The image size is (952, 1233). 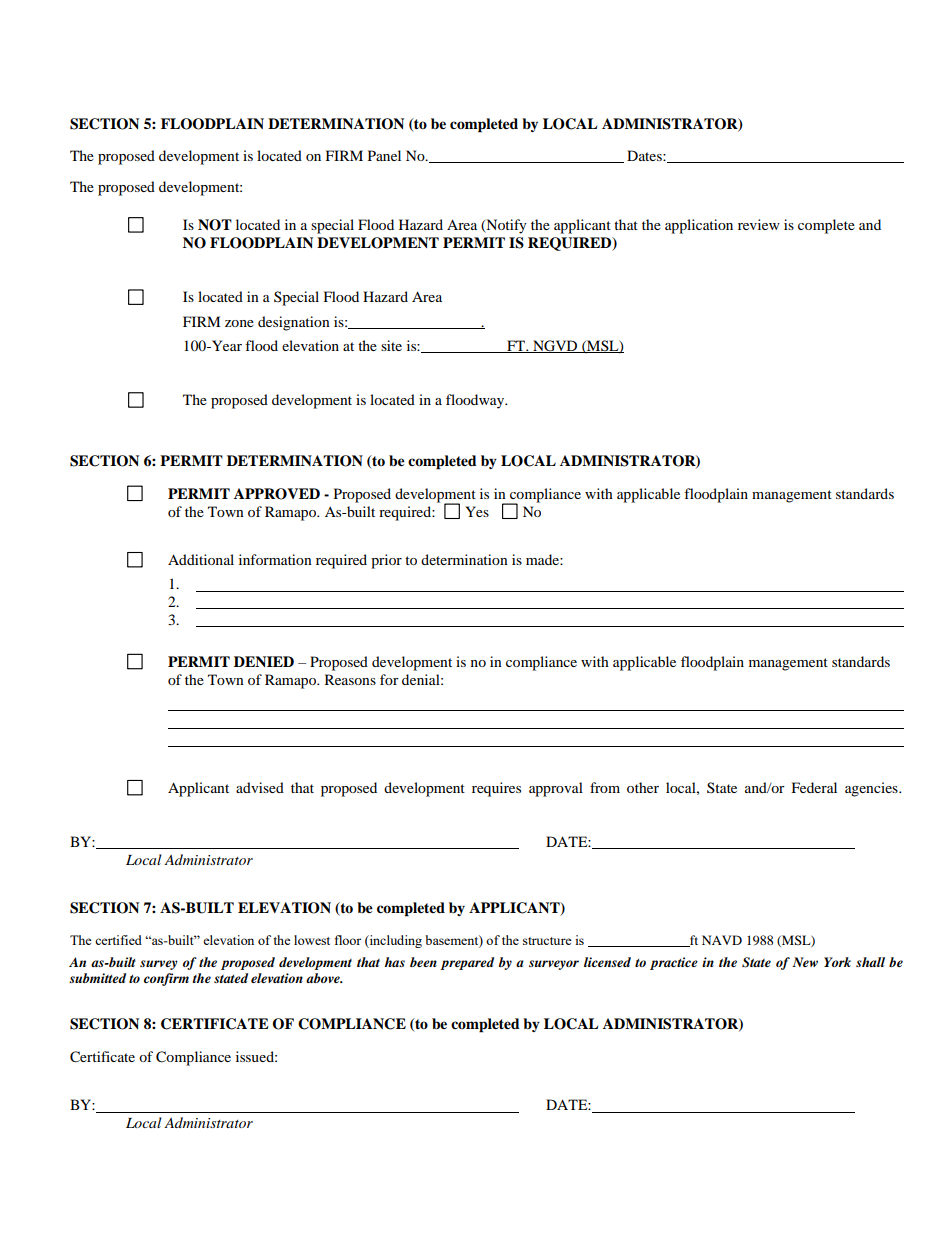 I want to click on Federal, so click(x=814, y=787).
